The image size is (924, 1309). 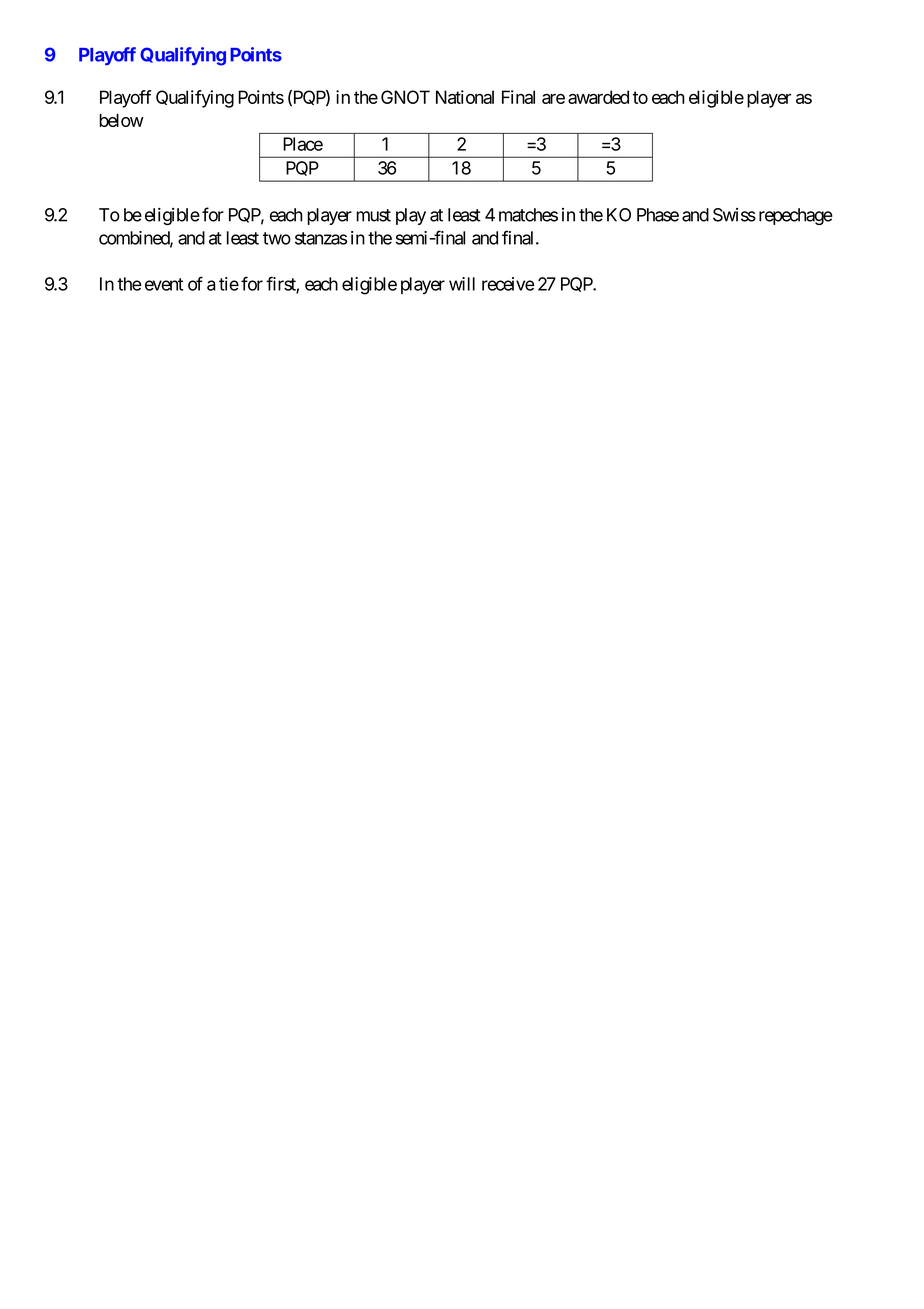 I want to click on must, so click(x=373, y=215).
